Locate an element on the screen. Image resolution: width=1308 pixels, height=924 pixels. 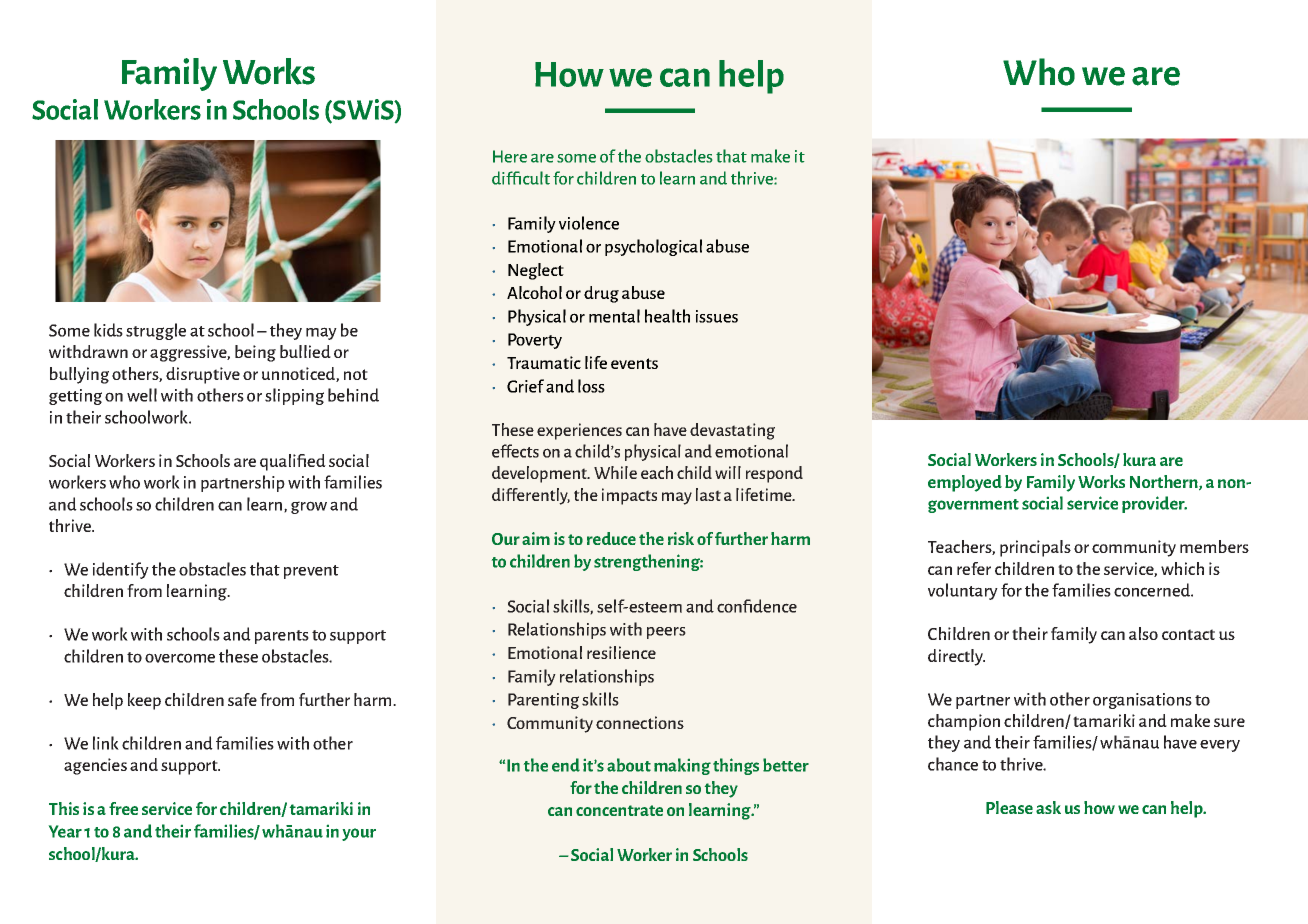
psychological is located at coordinates (653, 247).
